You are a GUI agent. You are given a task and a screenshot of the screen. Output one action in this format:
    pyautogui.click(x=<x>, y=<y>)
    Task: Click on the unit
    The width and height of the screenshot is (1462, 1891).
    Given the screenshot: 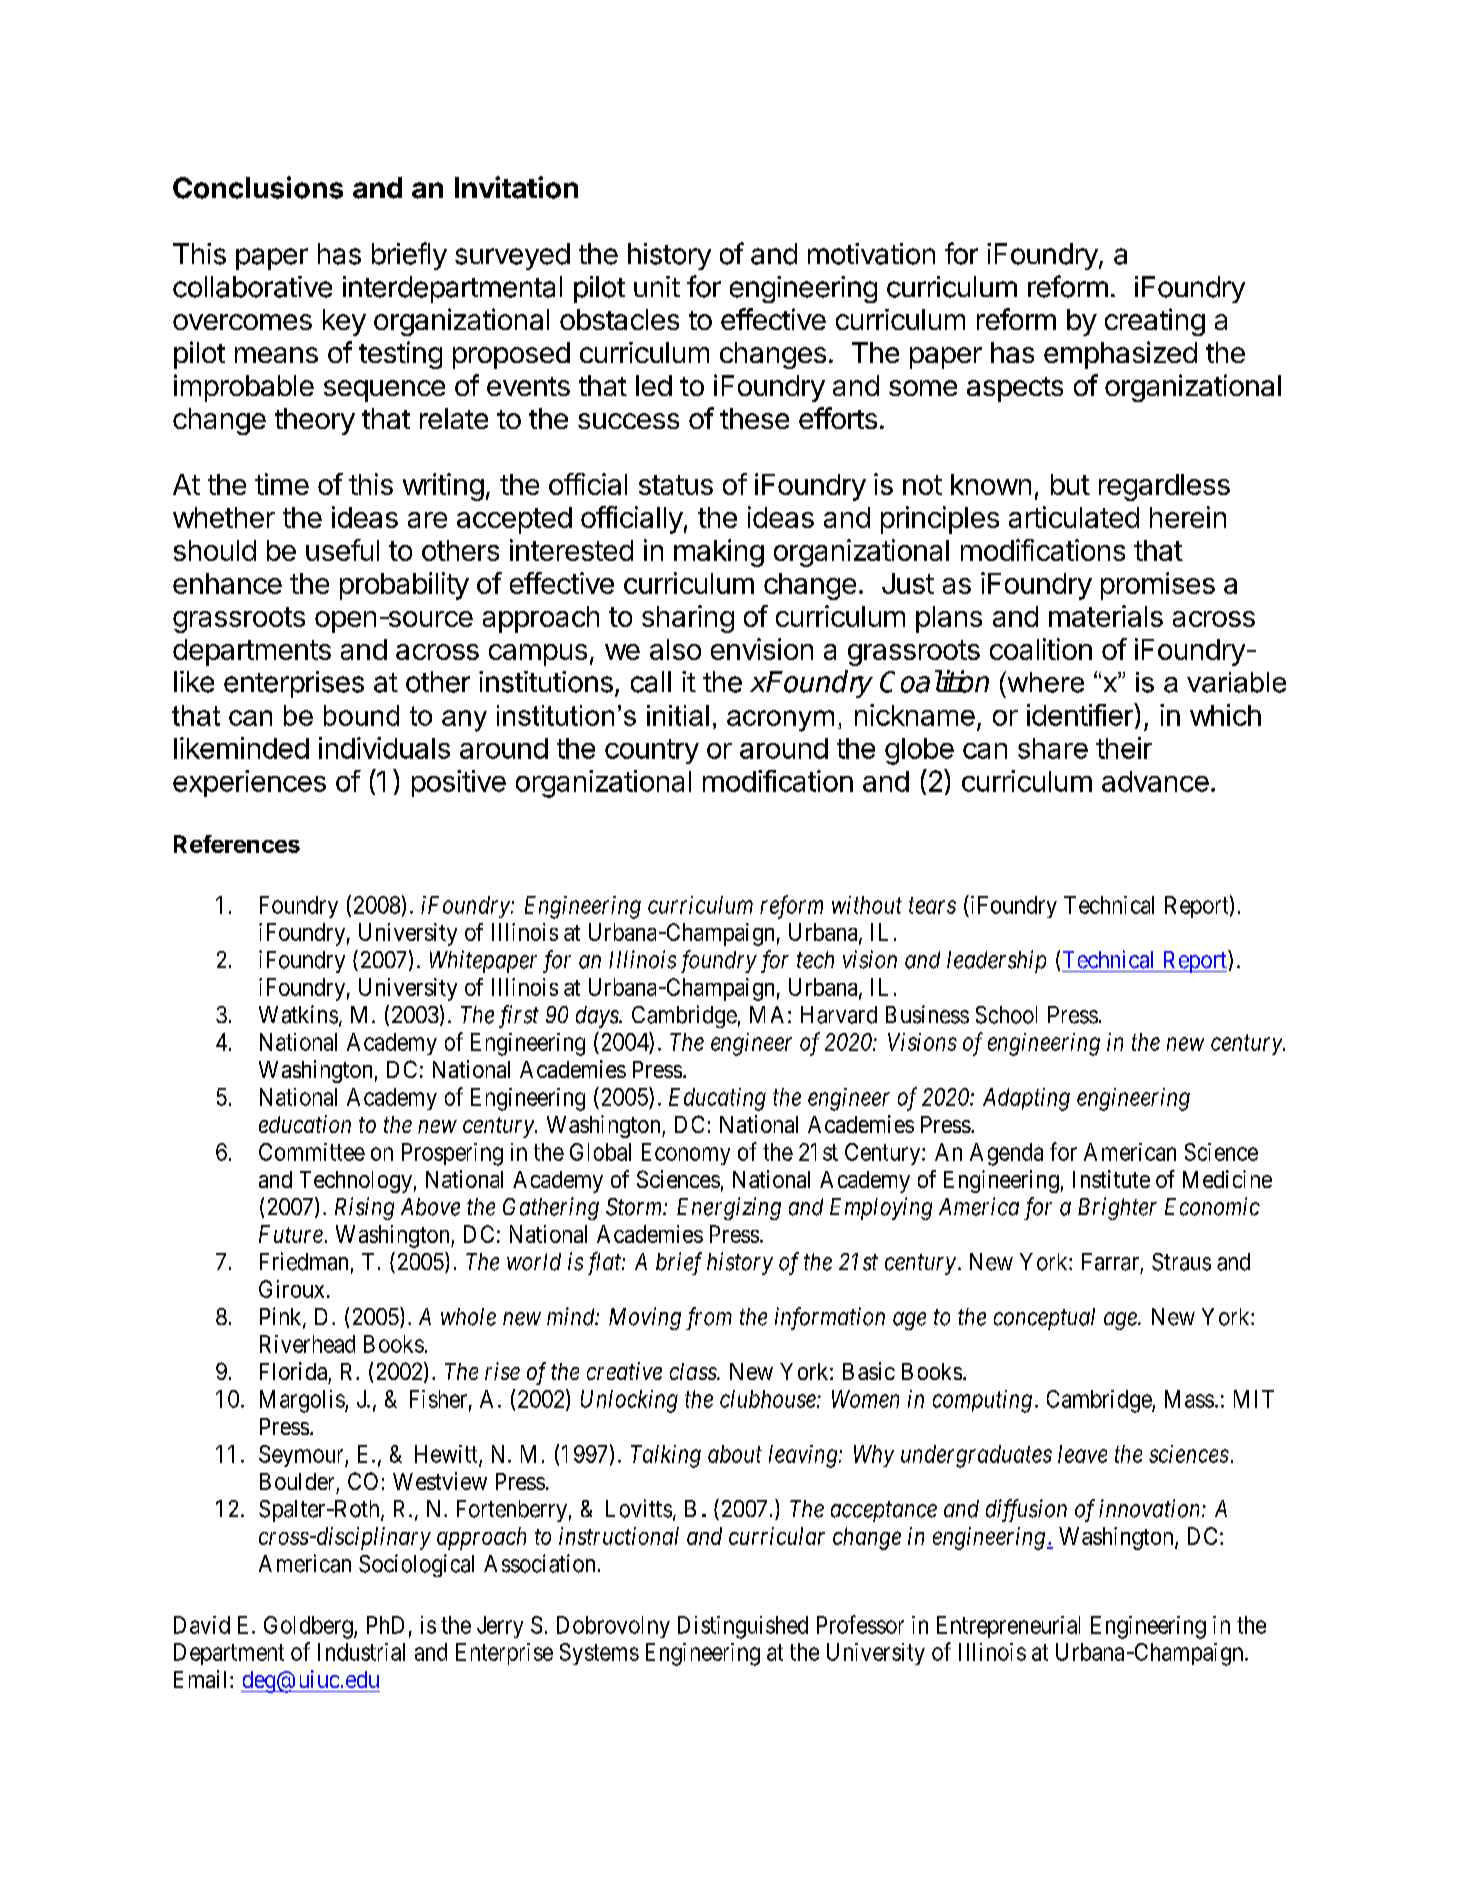 What is the action you would take?
    pyautogui.click(x=657, y=286)
